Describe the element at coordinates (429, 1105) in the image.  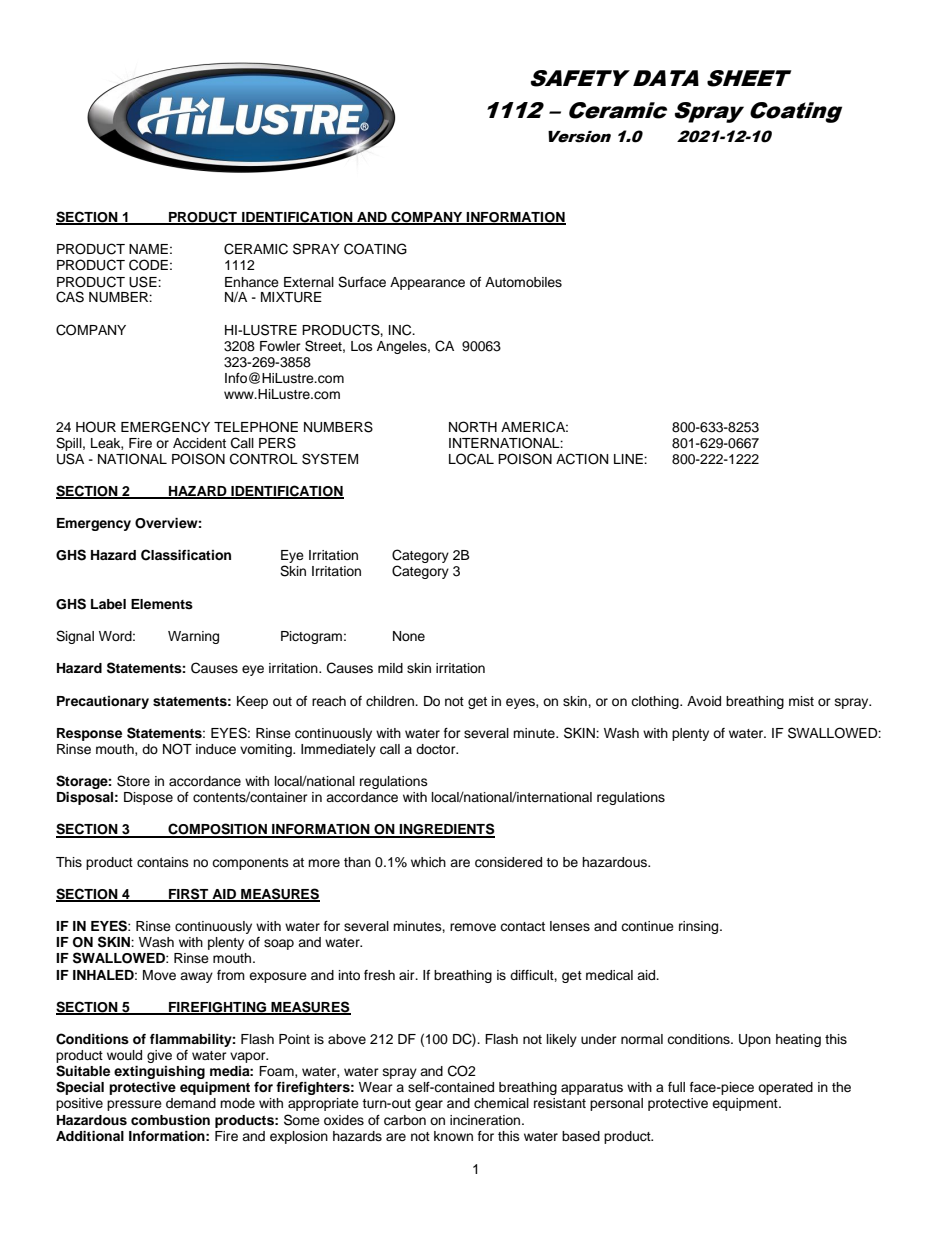
I see `gear` at that location.
